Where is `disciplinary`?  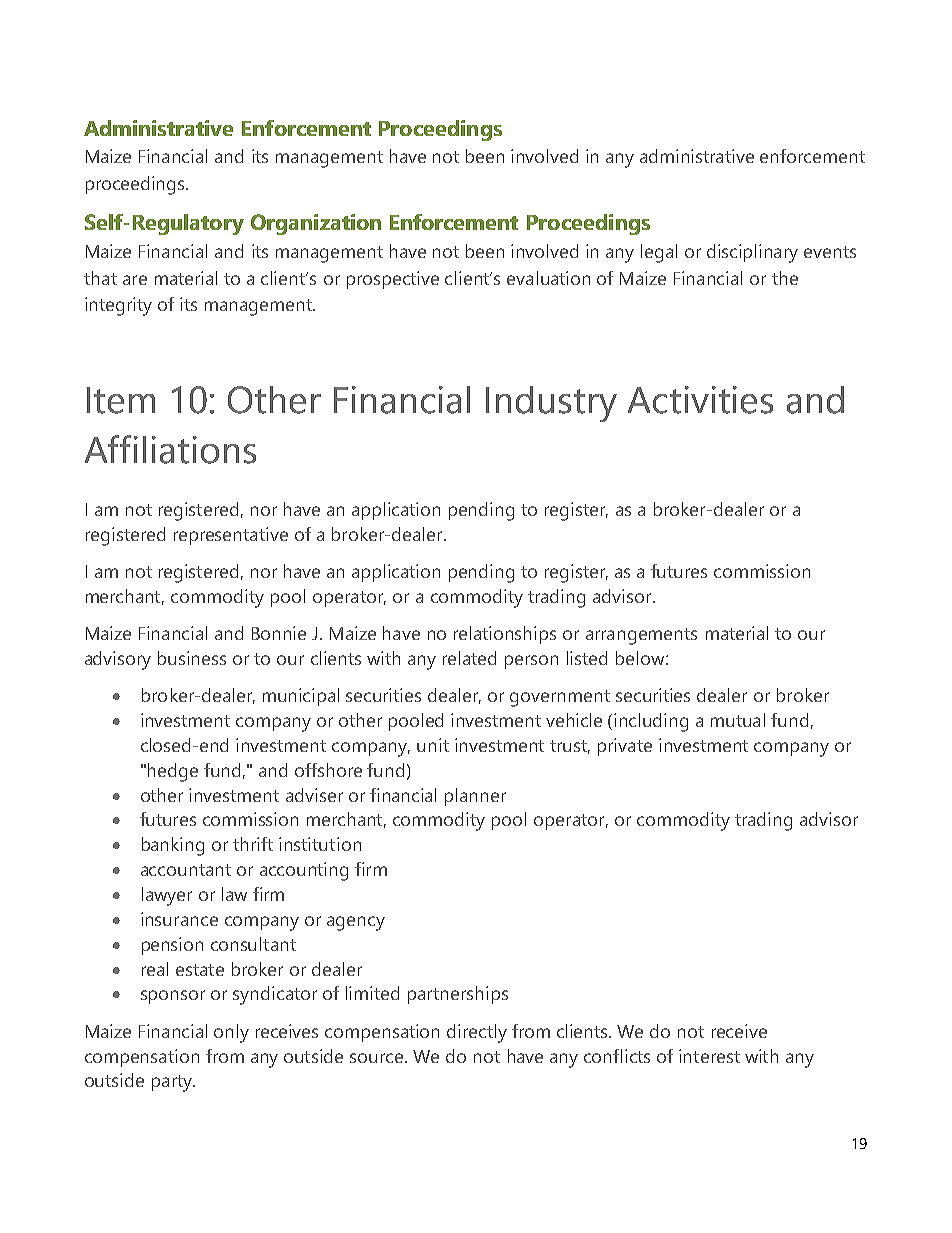 disciplinary is located at coordinates (752, 253).
